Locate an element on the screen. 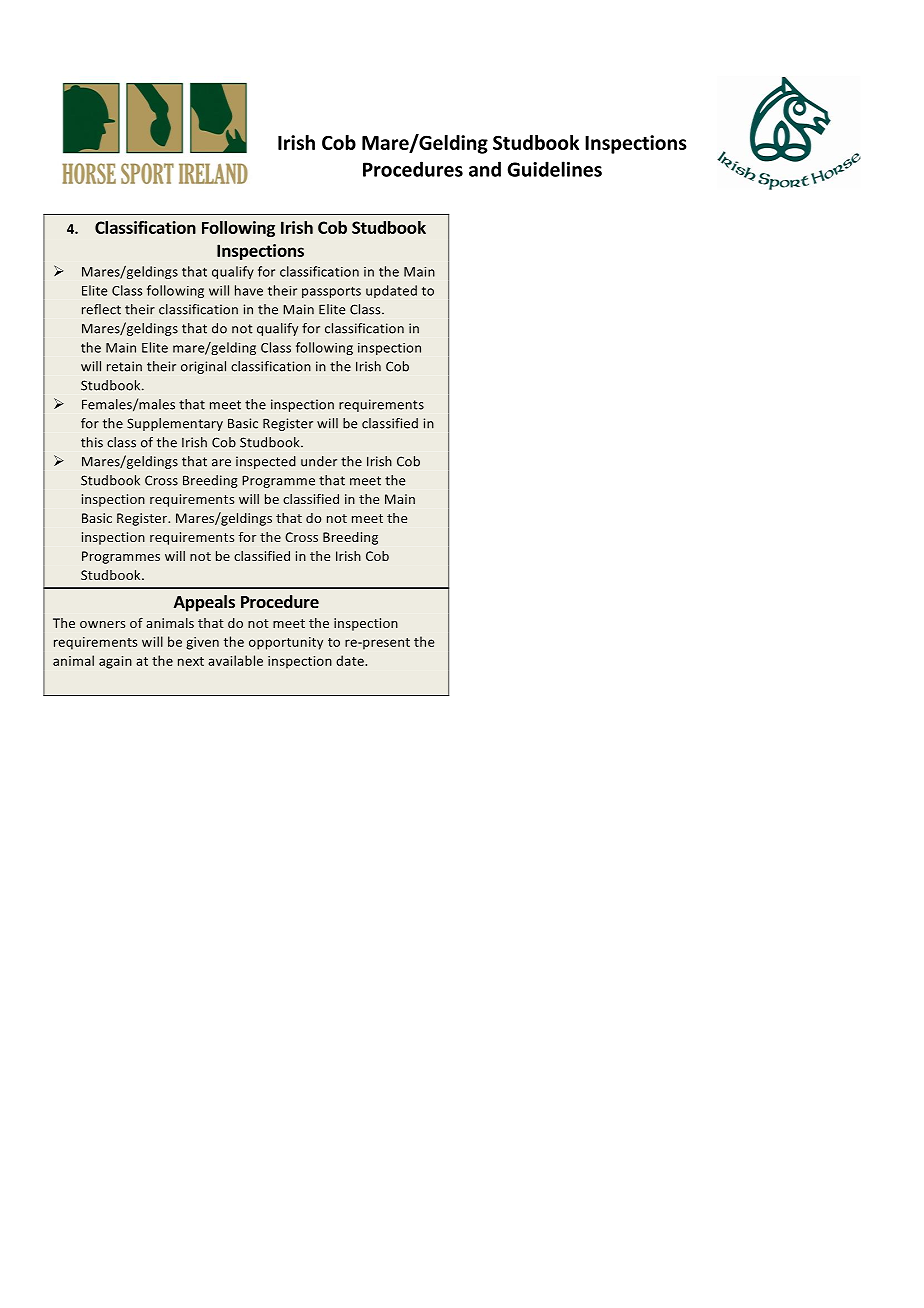 This screenshot has width=924, height=1308. under is located at coordinates (319, 461).
